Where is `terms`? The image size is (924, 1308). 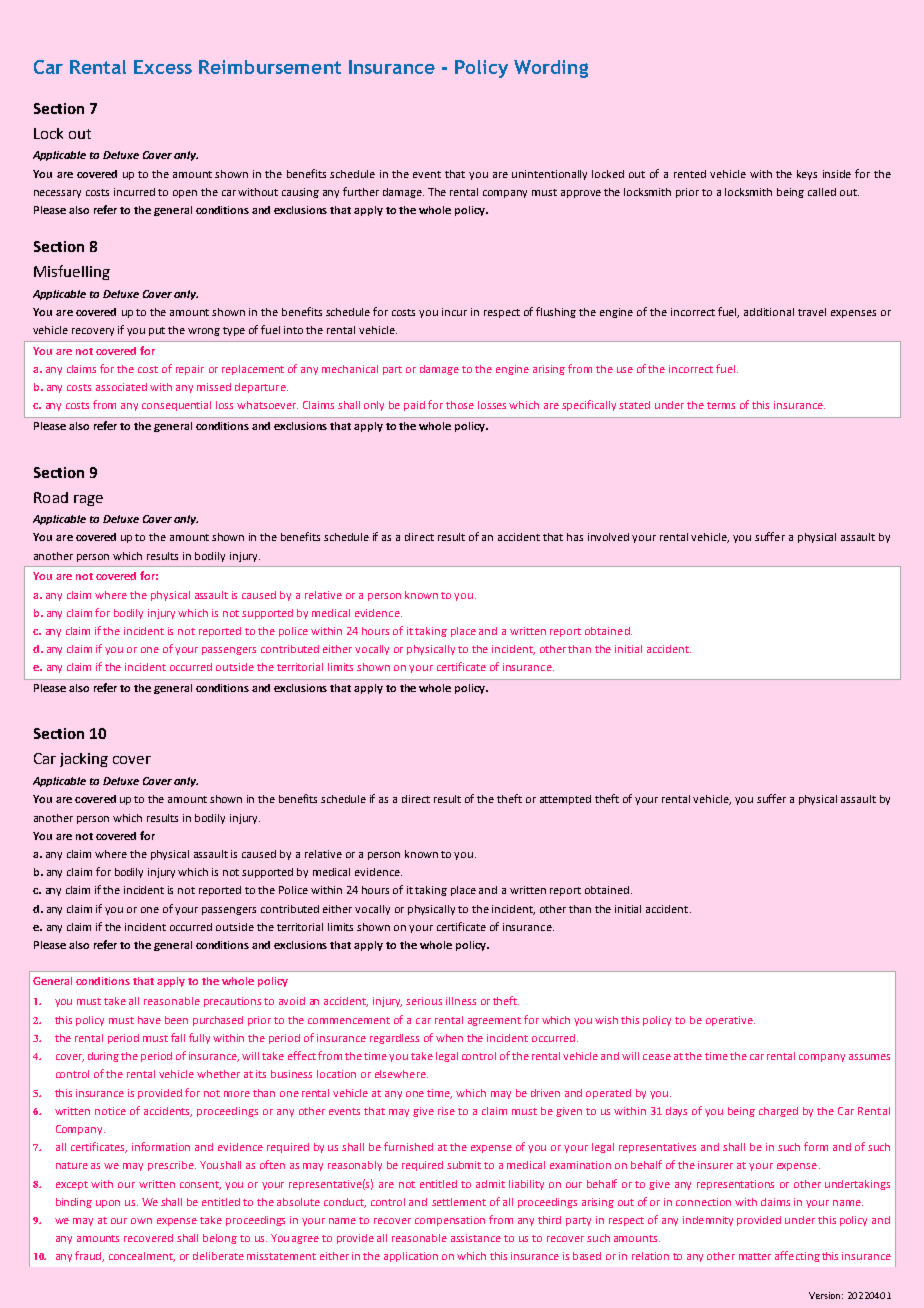 terms is located at coordinates (721, 405).
